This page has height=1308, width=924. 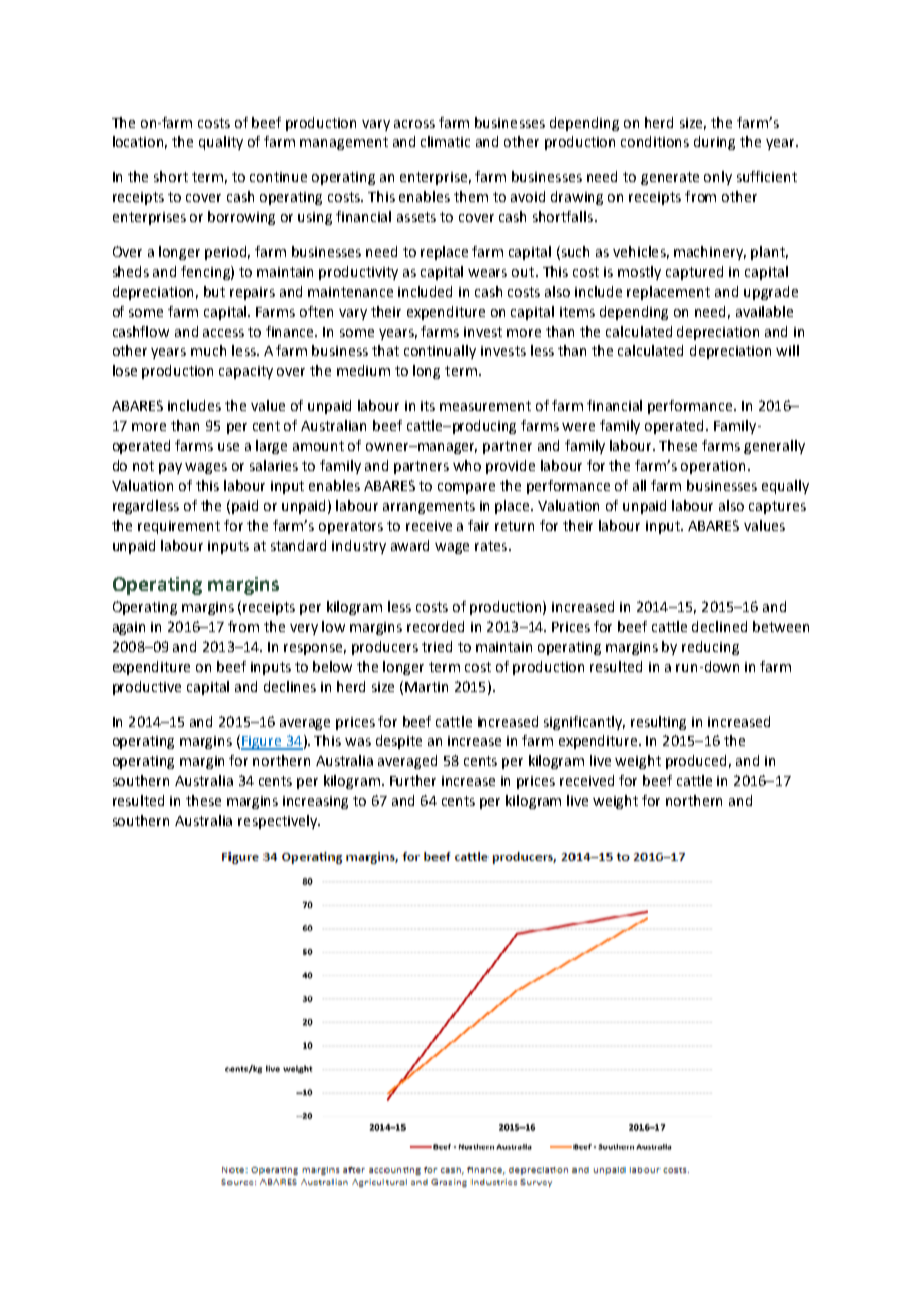 I want to click on quality, so click(x=221, y=143).
